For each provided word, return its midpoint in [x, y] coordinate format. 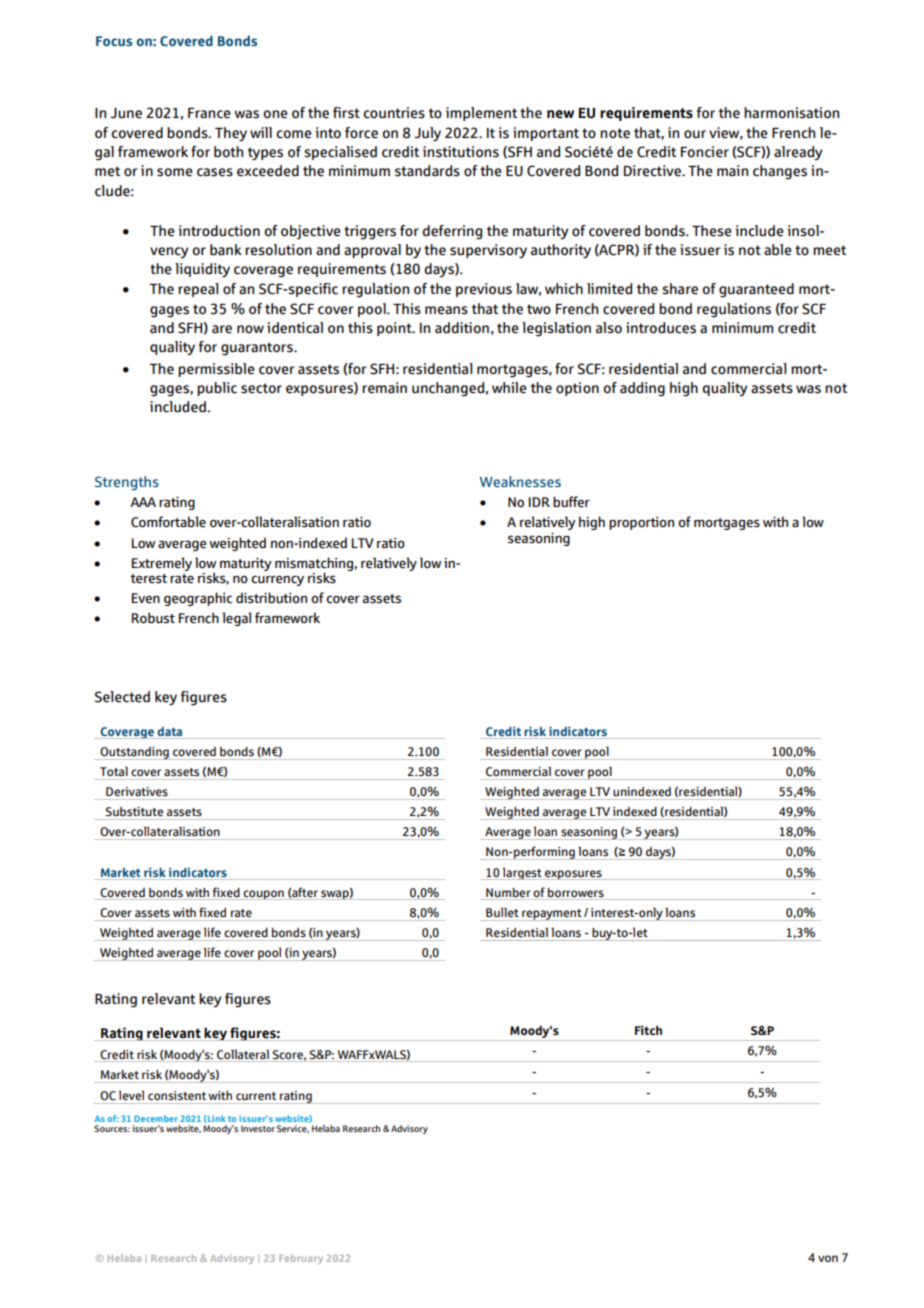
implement [481, 114]
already [798, 153]
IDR [539, 502]
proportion [641, 523]
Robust [153, 618]
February [301, 1259]
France [209, 113]
